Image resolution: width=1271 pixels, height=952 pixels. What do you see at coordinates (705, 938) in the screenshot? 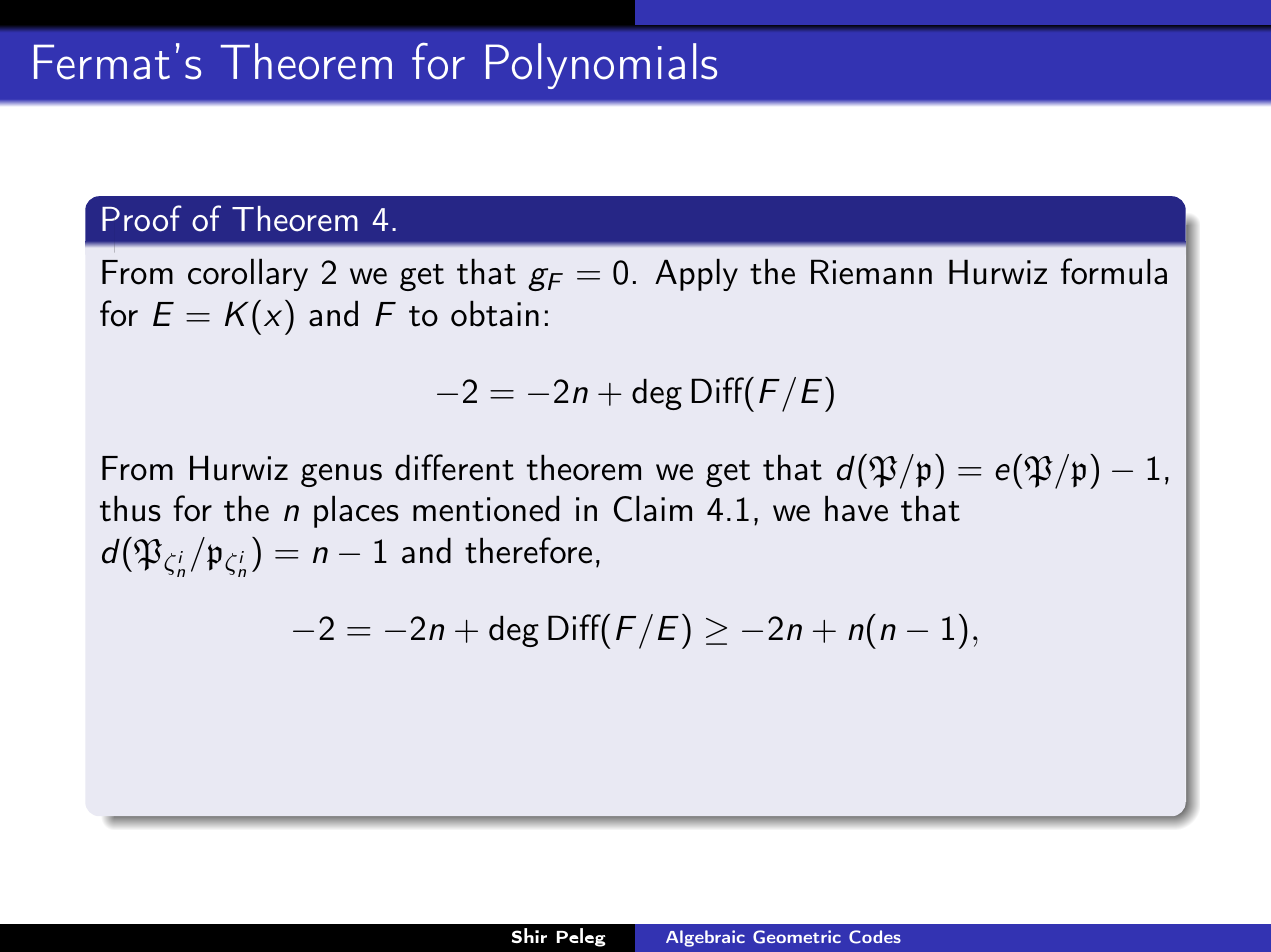
I see `Algebraic` at bounding box center [705, 938].
